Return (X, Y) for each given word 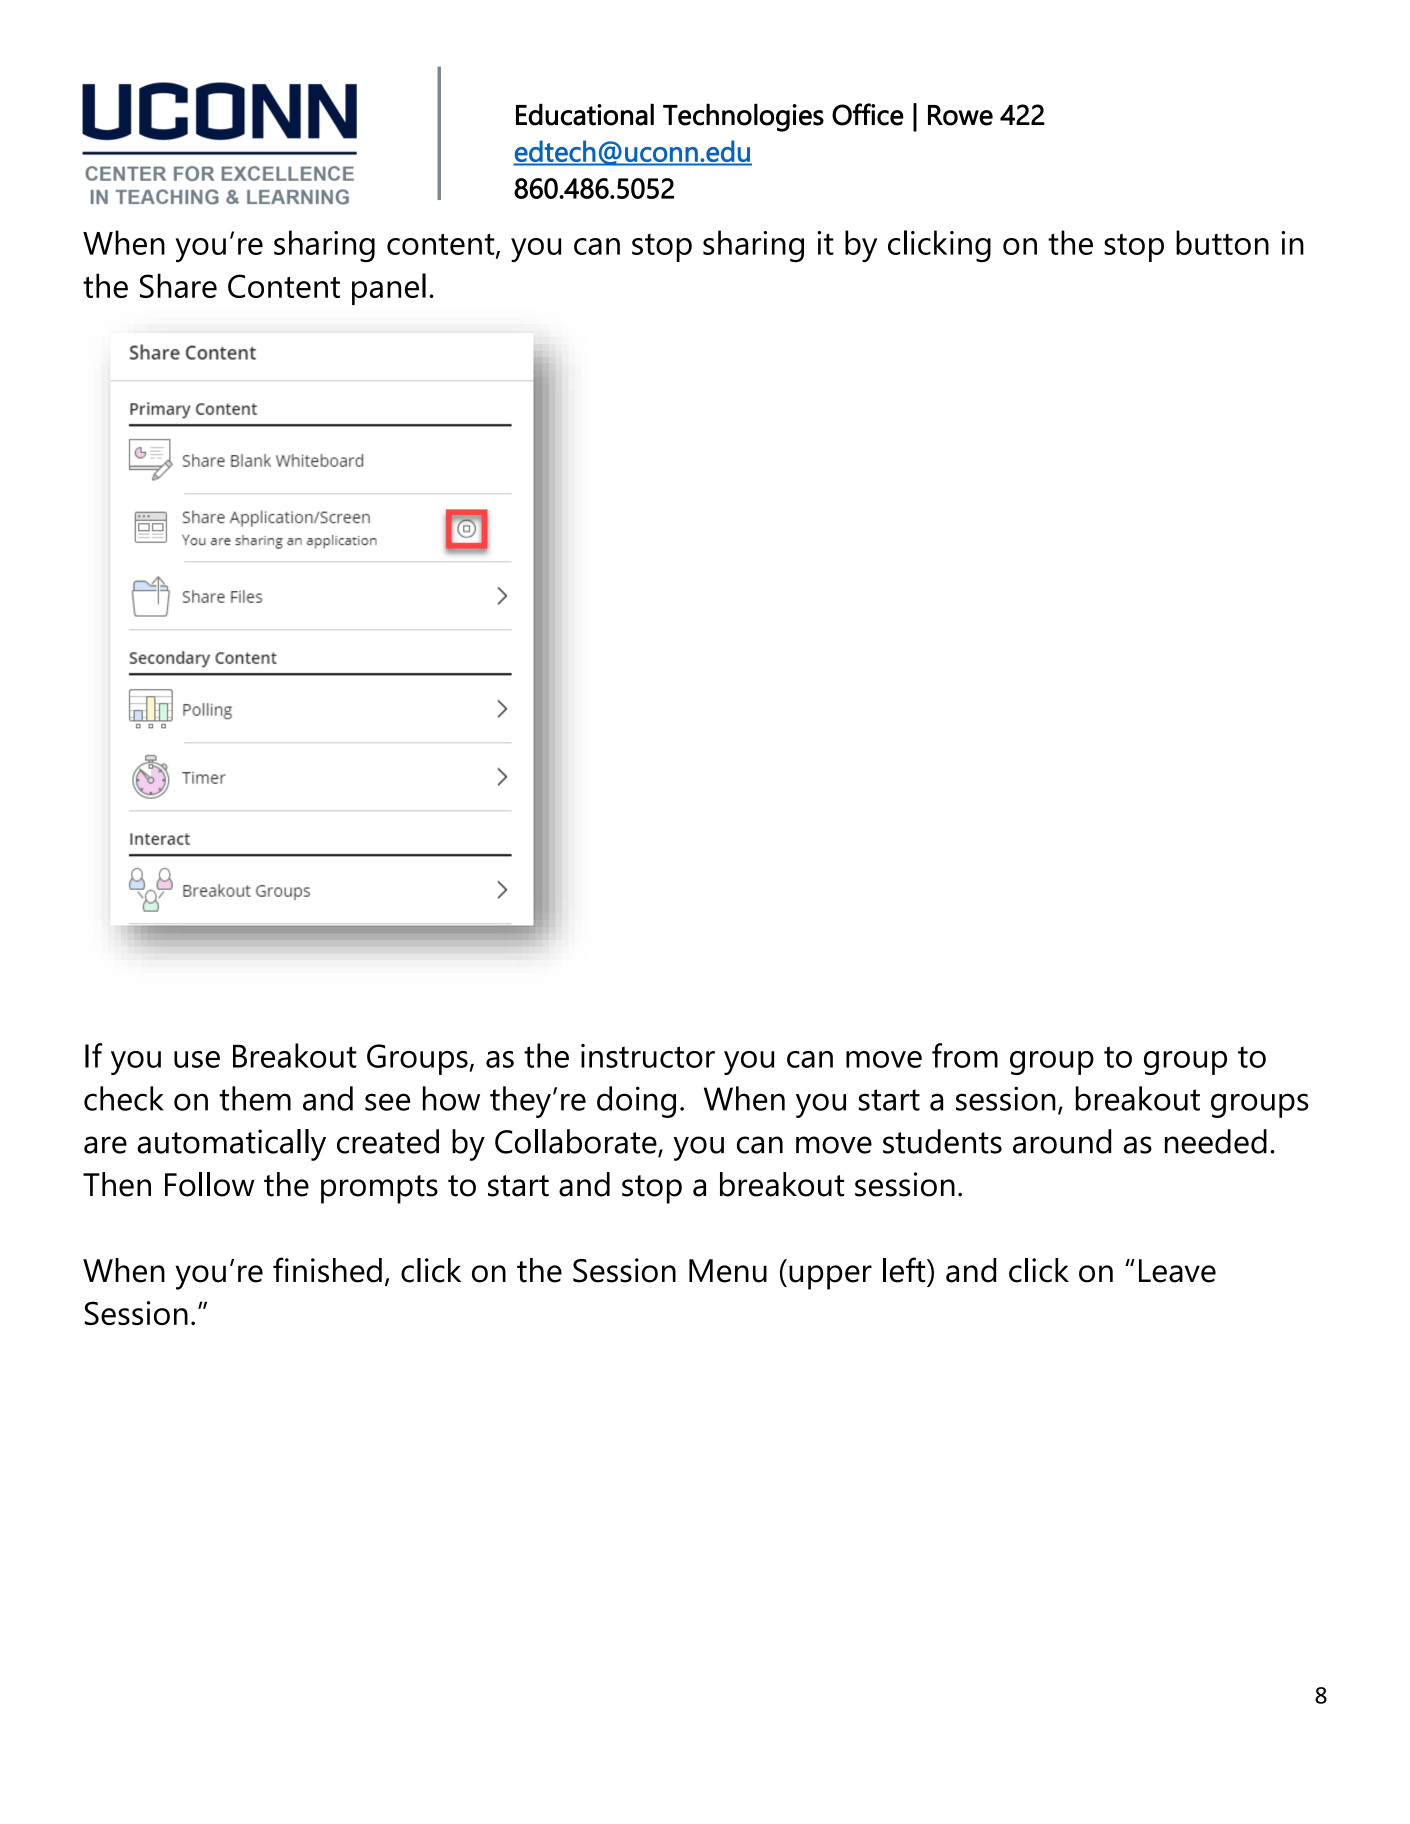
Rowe (960, 115)
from (965, 1055)
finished (327, 1270)
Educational (585, 114)
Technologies (743, 117)
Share (178, 285)
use (197, 1059)
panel (389, 289)
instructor (648, 1056)
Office (868, 114)
